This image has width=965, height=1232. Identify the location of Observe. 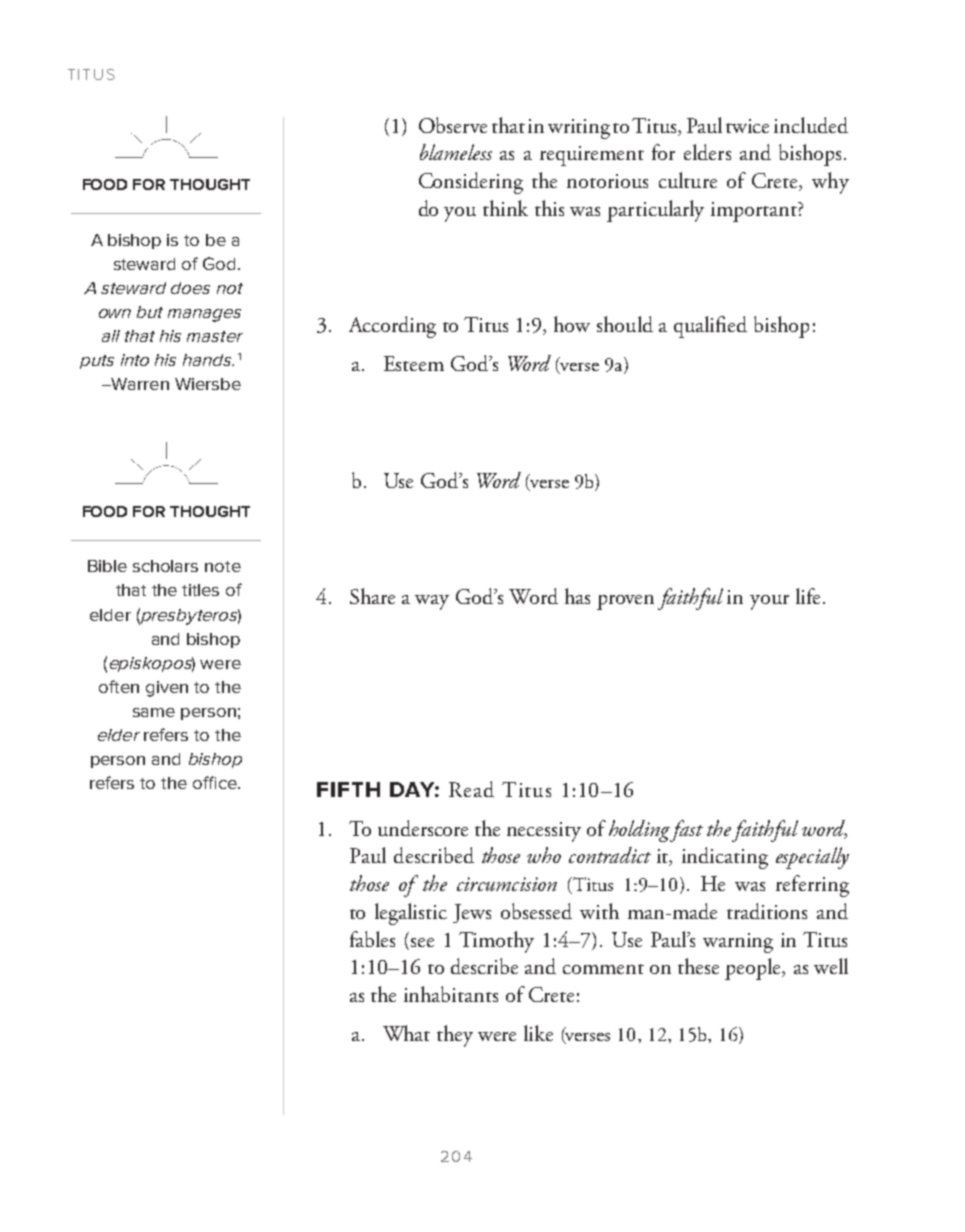
(453, 125).
